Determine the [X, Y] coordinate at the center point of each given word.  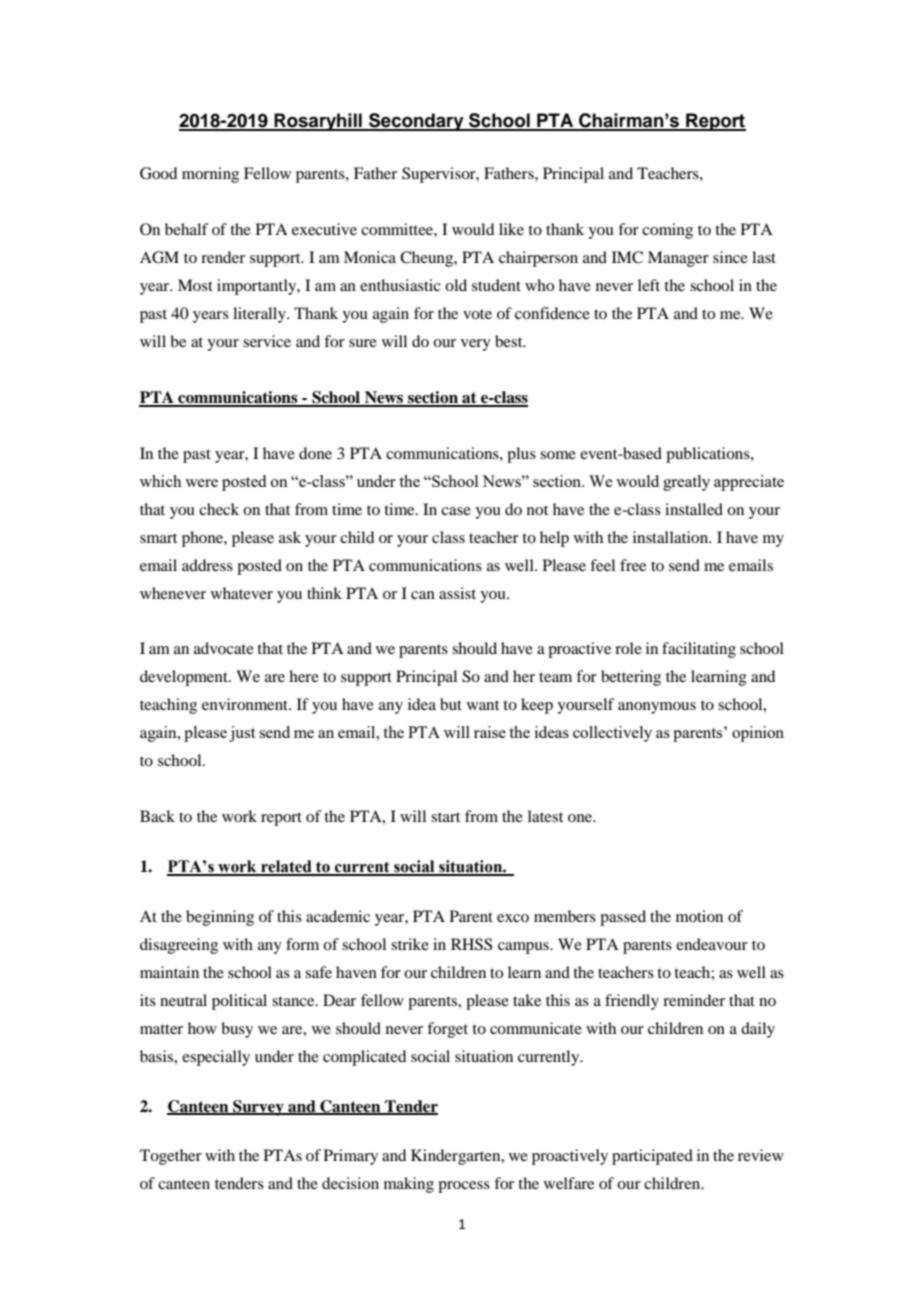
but [451, 704]
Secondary [416, 122]
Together [171, 1157]
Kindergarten [457, 1157]
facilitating [699, 650]
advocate [224, 648]
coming [667, 231]
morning [210, 175]
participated [652, 1157]
